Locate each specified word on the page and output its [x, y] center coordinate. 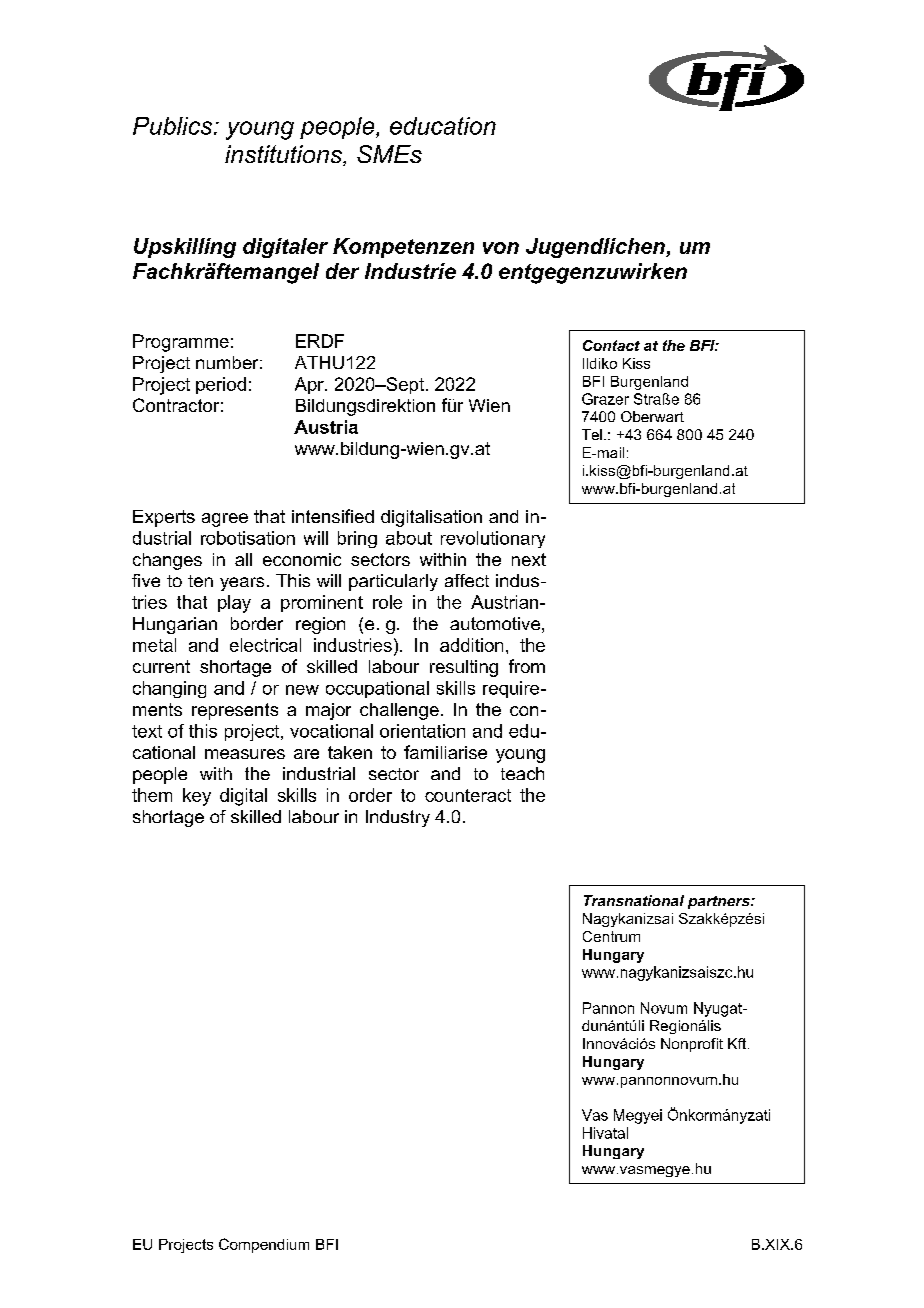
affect [467, 580]
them [152, 795]
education [443, 126]
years [242, 584]
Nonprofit [692, 1045]
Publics [174, 126]
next [529, 559]
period [221, 385]
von [501, 248]
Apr [310, 385]
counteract [468, 795]
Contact [611, 345]
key [197, 797]
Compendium [264, 1245]
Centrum [611, 936]
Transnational [634, 900]
